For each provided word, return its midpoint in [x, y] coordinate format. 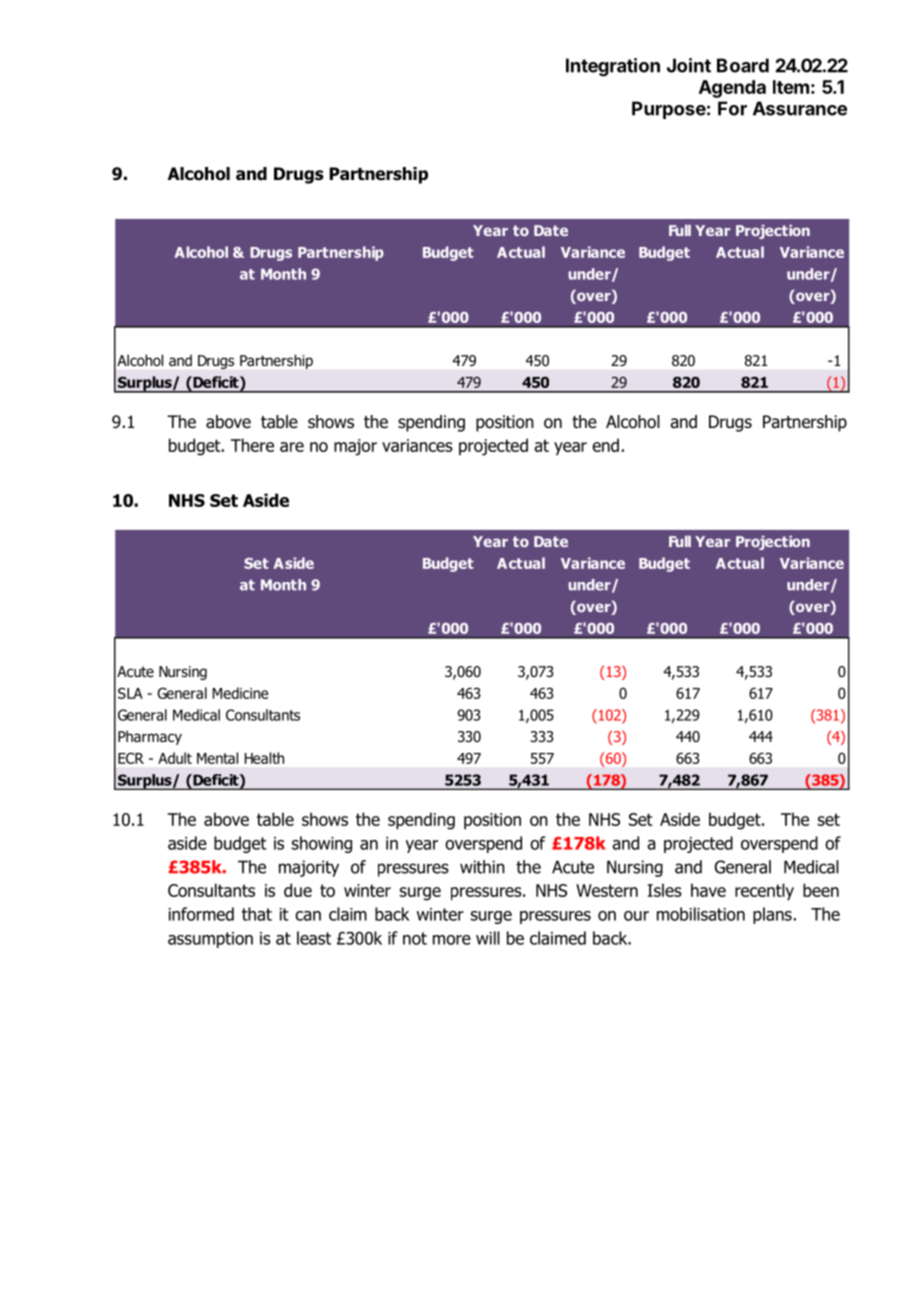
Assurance [800, 108]
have [708, 890]
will [488, 938]
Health [264, 758]
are [292, 447]
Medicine [240, 693]
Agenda [732, 89]
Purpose [669, 110]
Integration [613, 67]
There [252, 445]
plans [772, 915]
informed [201, 914]
